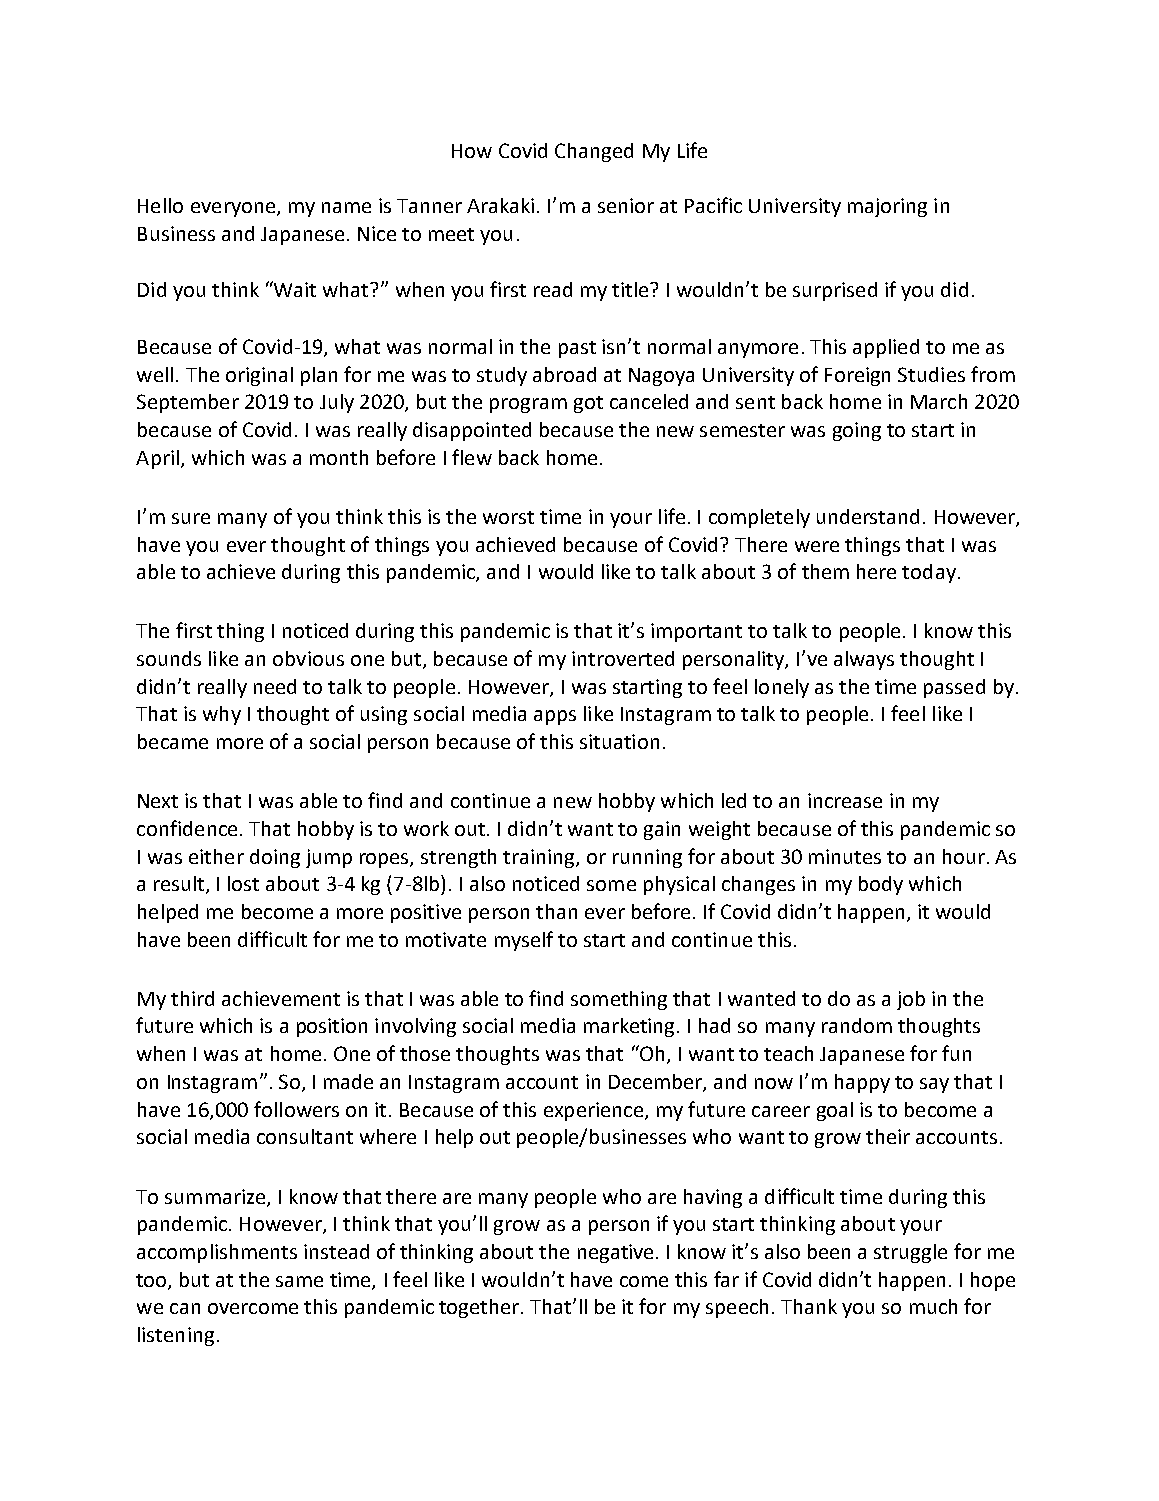  What do you see at coordinates (555, 717) in the page?
I see `apps` at bounding box center [555, 717].
